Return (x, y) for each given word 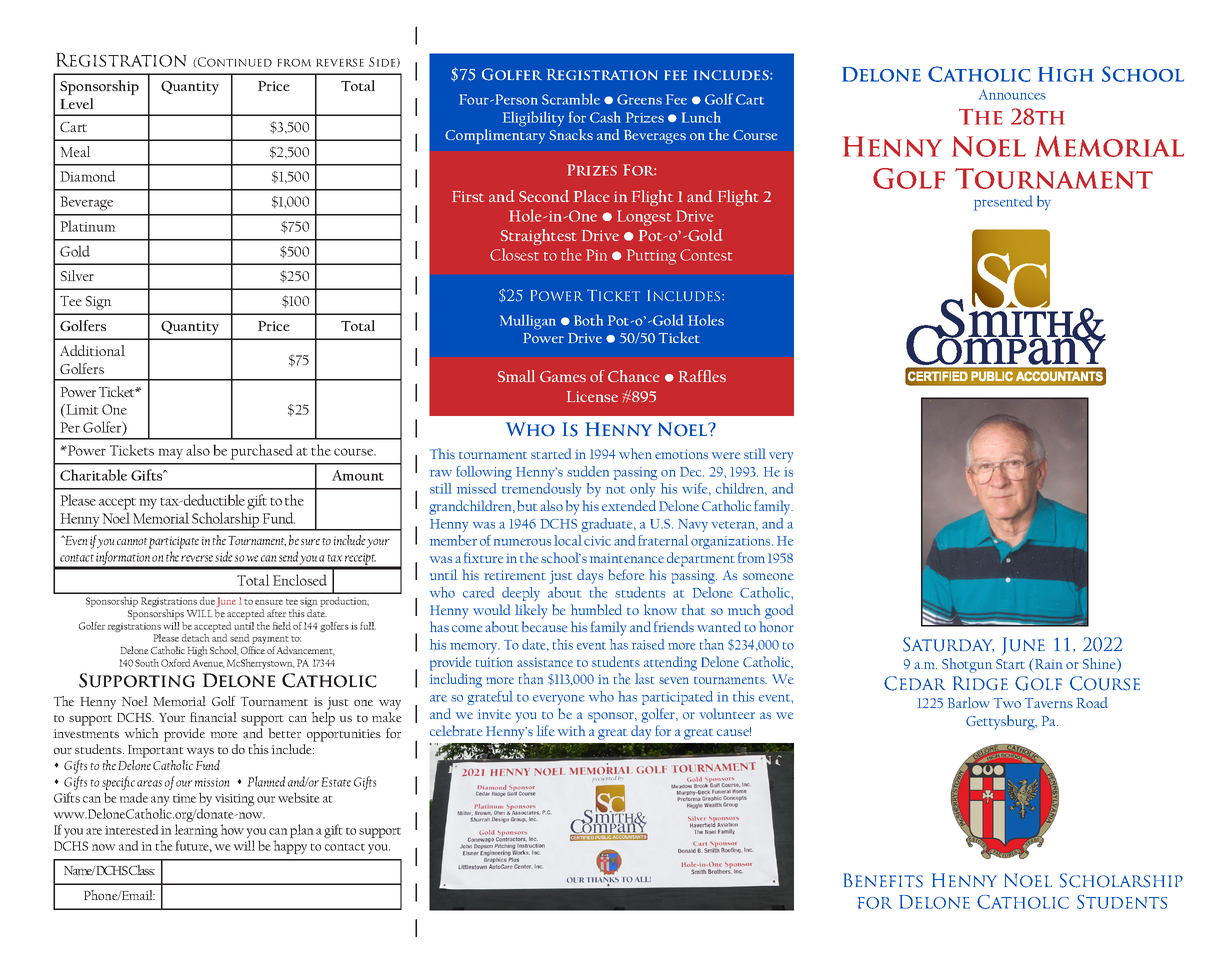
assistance (545, 662)
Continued (234, 62)
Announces (1012, 94)
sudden (588, 471)
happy (290, 847)
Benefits (883, 880)
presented (1003, 203)
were (726, 455)
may (171, 453)
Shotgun (967, 665)
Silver (77, 275)
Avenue (208, 663)
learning (196, 832)
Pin (596, 255)
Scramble (571, 99)
